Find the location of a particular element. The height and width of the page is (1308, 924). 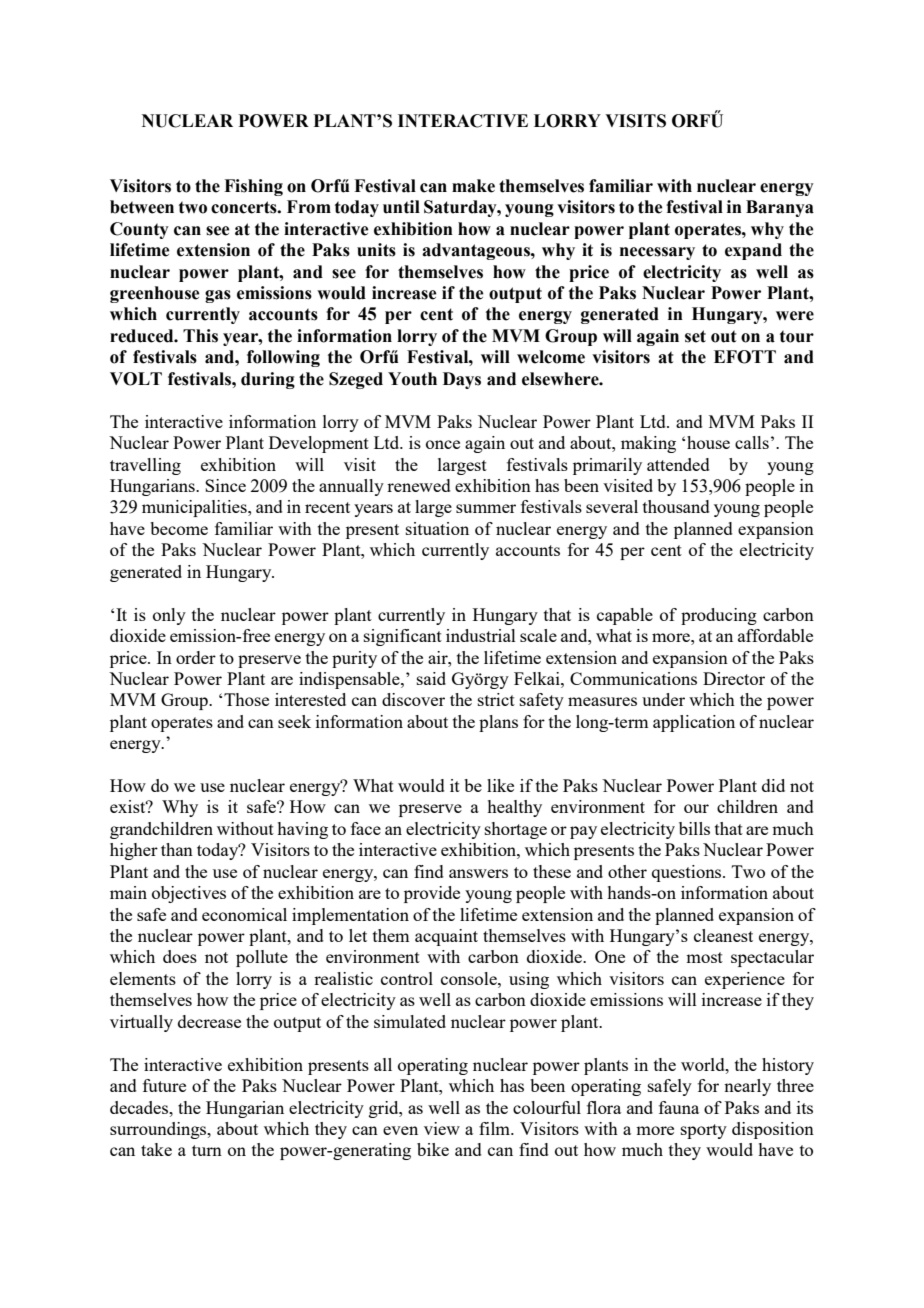

said is located at coordinates (431, 678).
